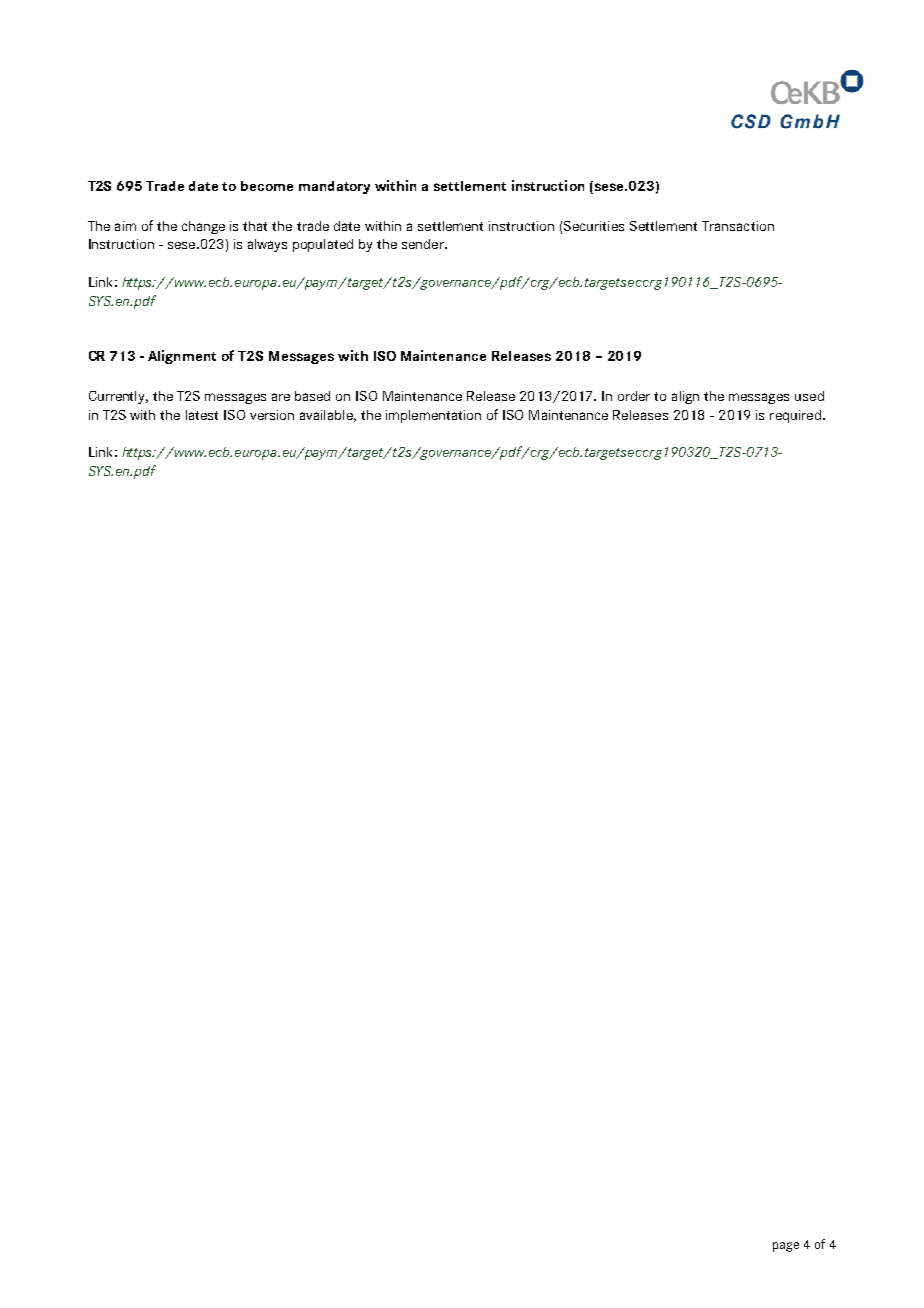  I want to click on order, so click(634, 396).
